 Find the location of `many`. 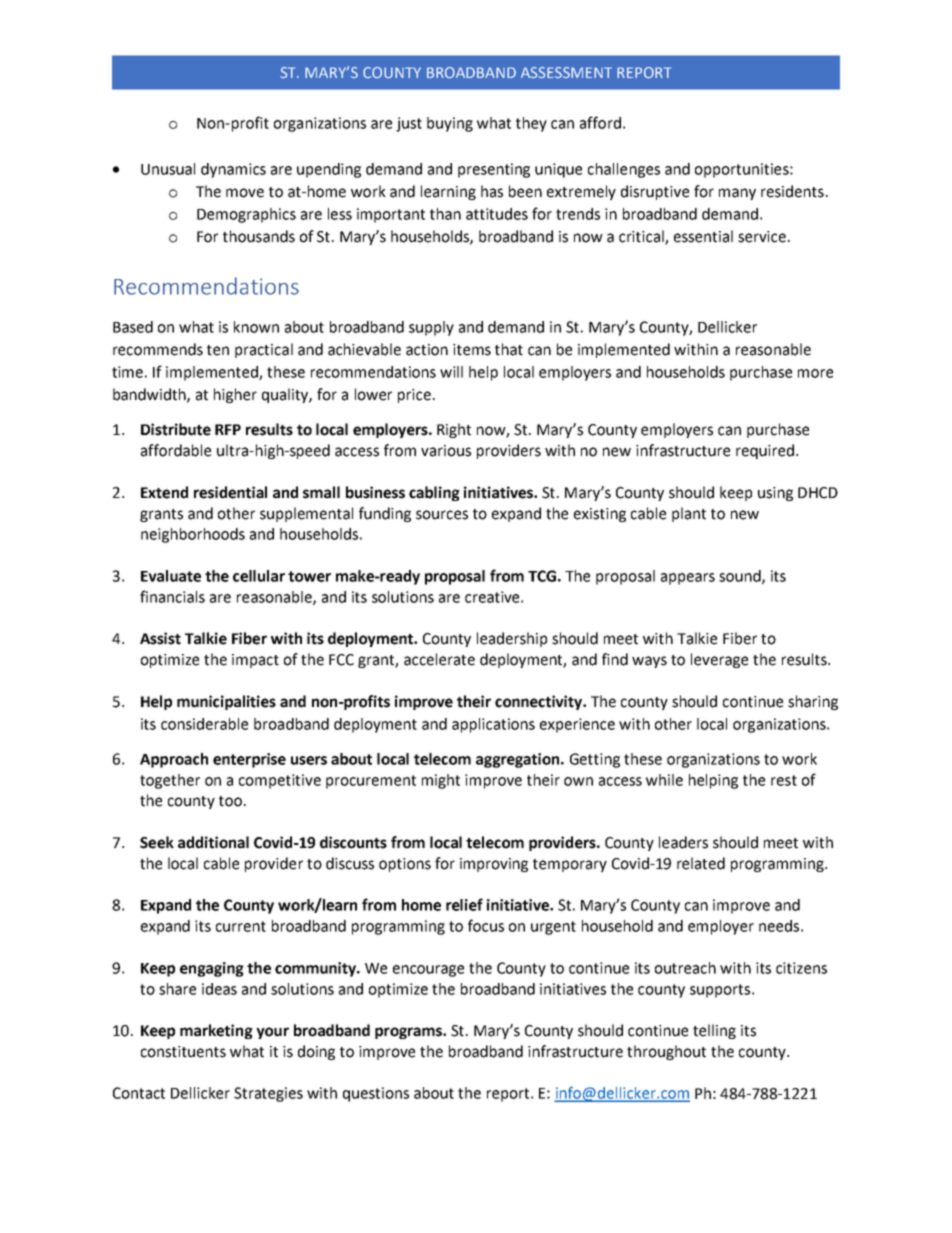

many is located at coordinates (737, 194).
